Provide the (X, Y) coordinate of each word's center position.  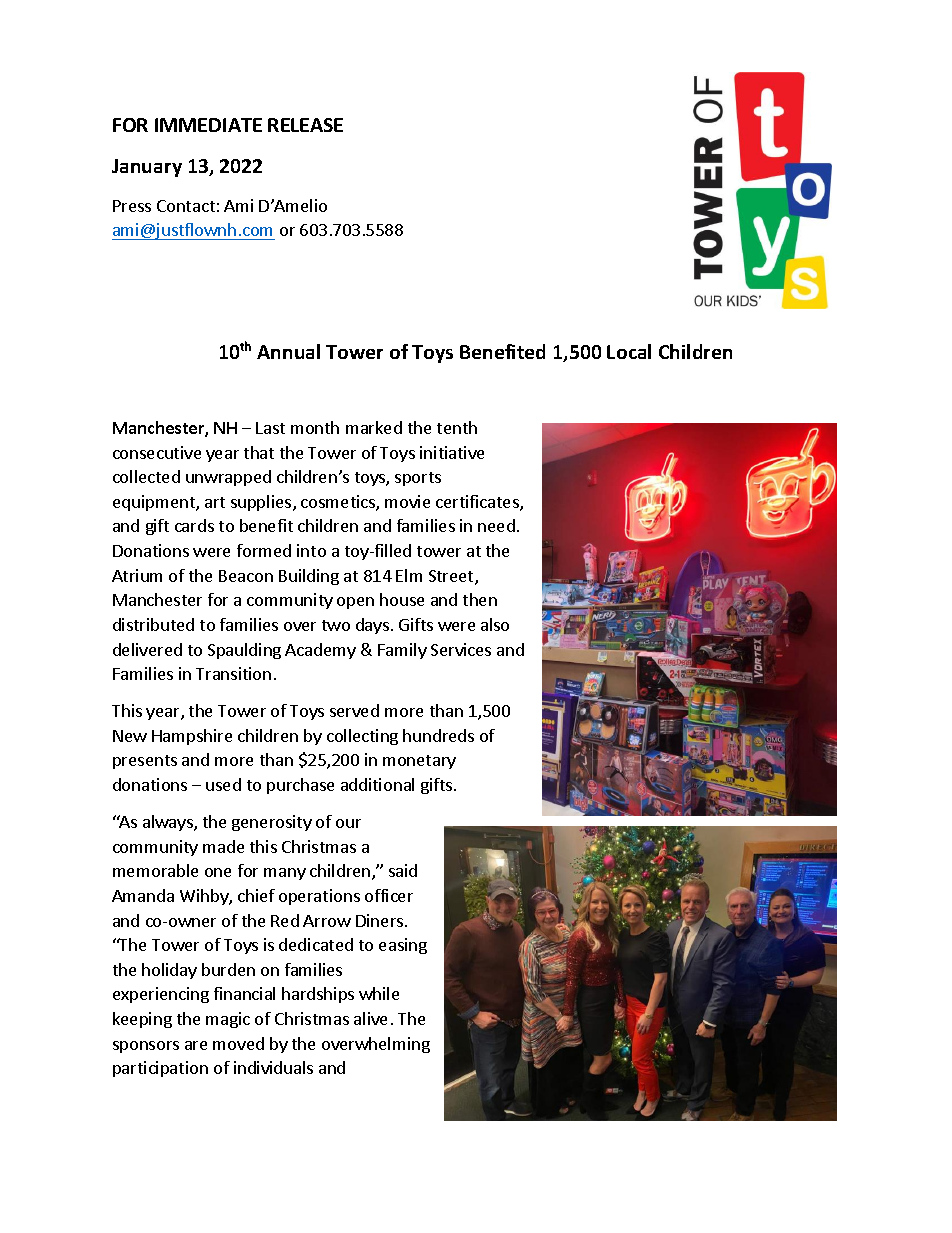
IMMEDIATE (208, 125)
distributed (153, 624)
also (495, 624)
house (402, 599)
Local (629, 351)
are (196, 1045)
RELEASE (305, 125)
